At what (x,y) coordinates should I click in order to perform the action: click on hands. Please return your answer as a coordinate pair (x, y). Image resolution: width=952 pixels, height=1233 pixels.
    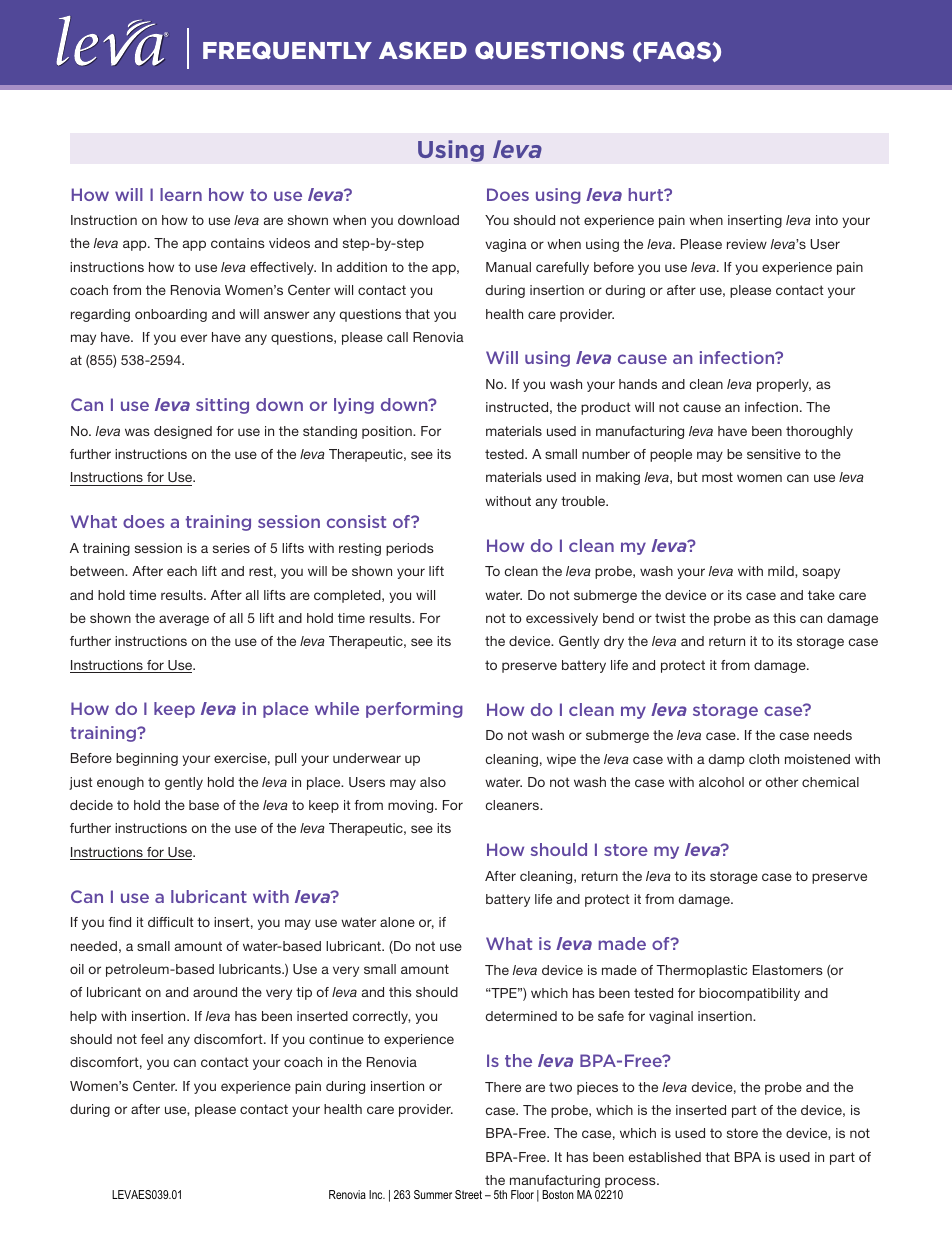
    Looking at the image, I should click on (638, 384).
